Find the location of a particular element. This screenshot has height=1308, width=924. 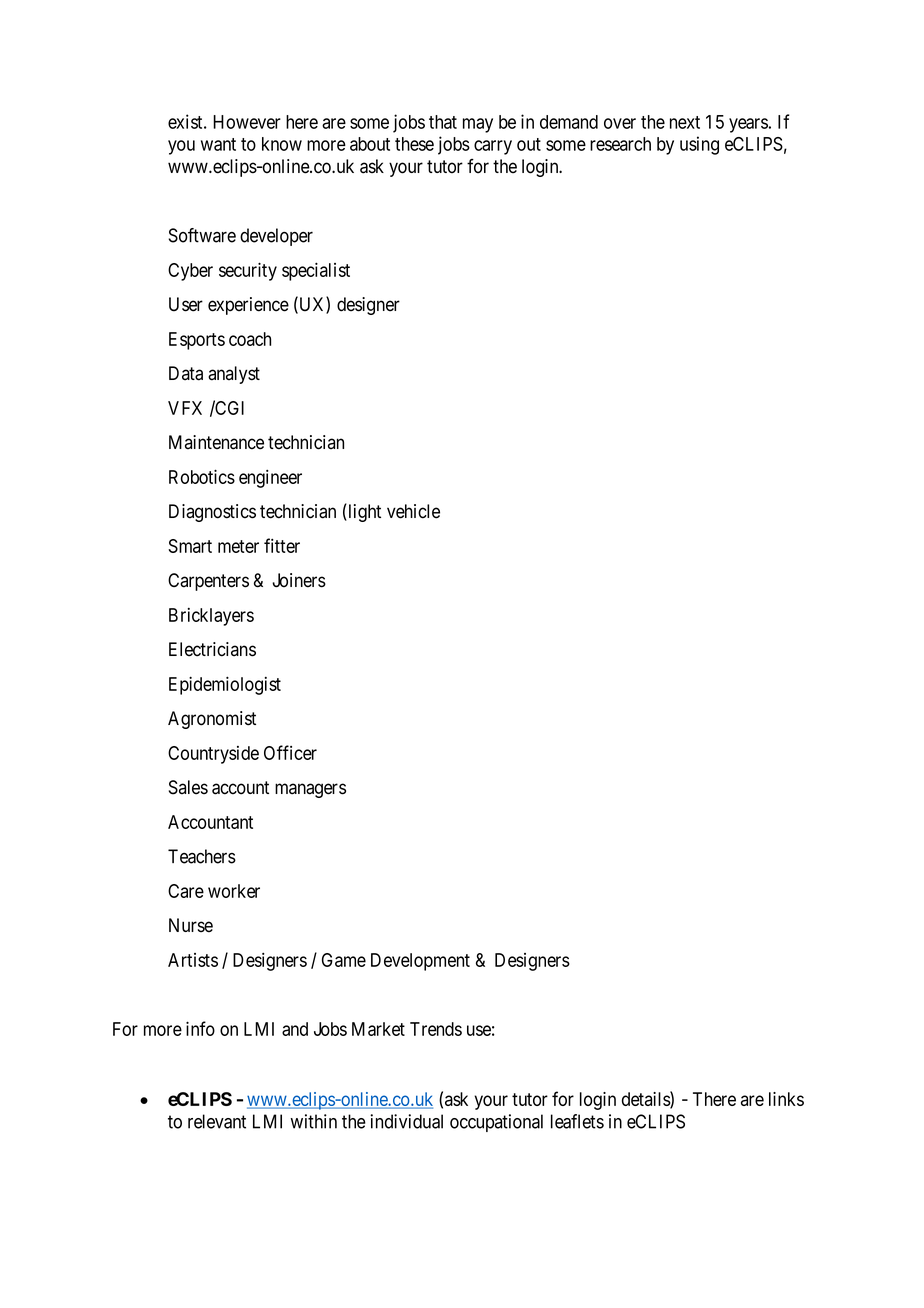

relevant is located at coordinates (217, 1121).
